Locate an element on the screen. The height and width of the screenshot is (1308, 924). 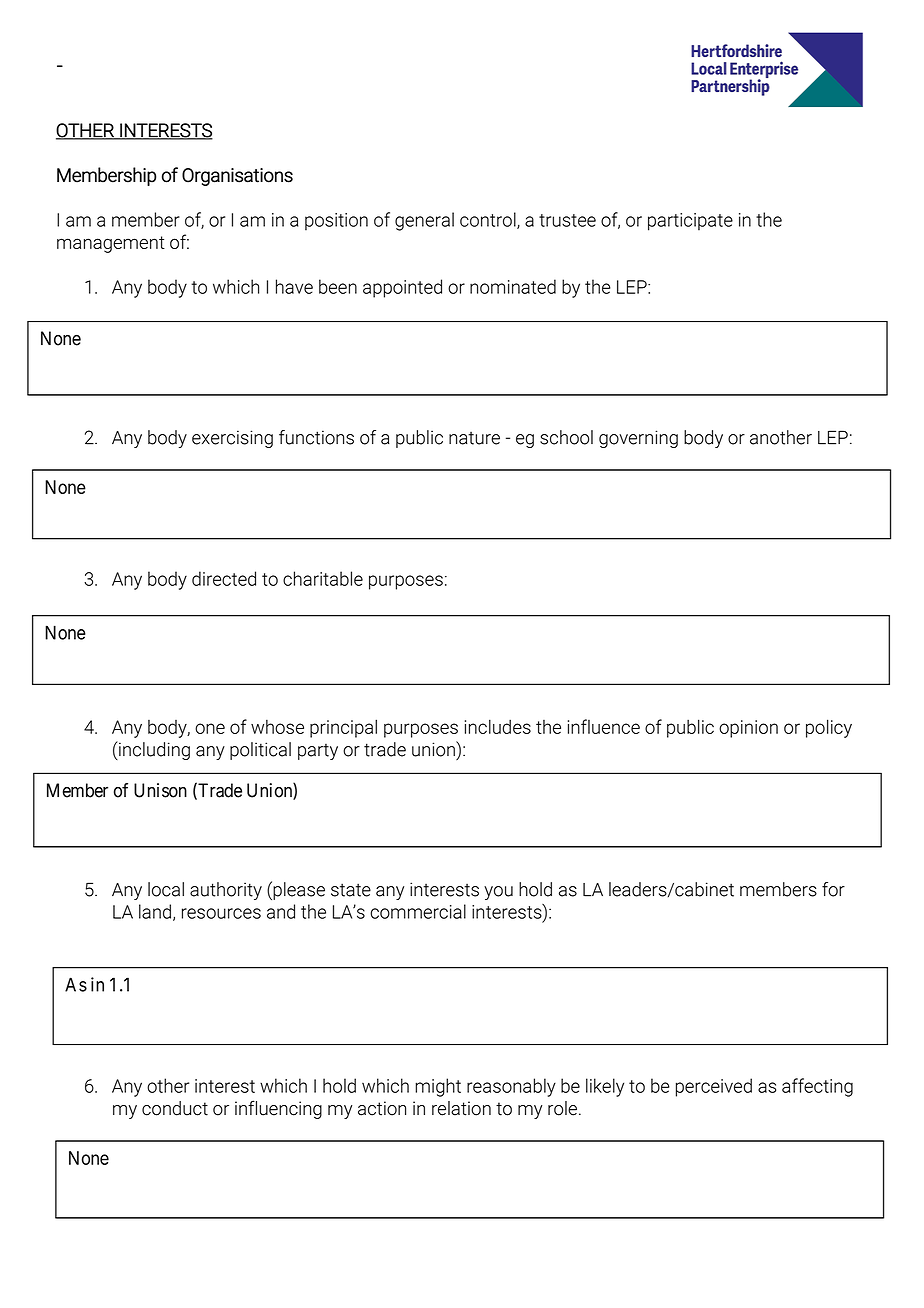
conduct is located at coordinates (175, 1108).
